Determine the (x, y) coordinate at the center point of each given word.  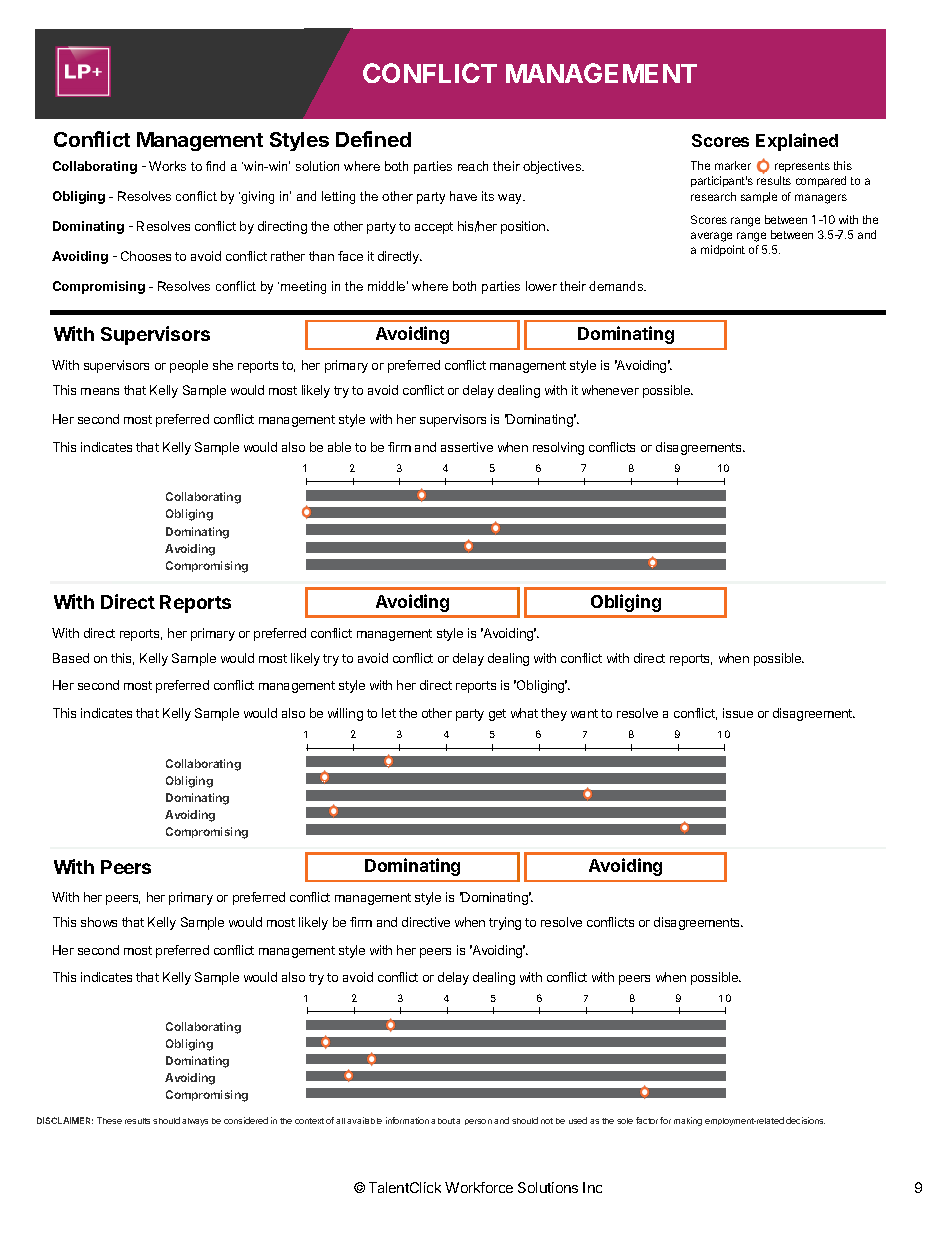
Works (167, 166)
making (688, 1121)
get (497, 715)
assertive (467, 447)
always (195, 1122)
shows (99, 922)
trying (505, 923)
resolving (558, 448)
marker (733, 165)
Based (71, 658)
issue (738, 713)
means (100, 391)
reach (473, 166)
